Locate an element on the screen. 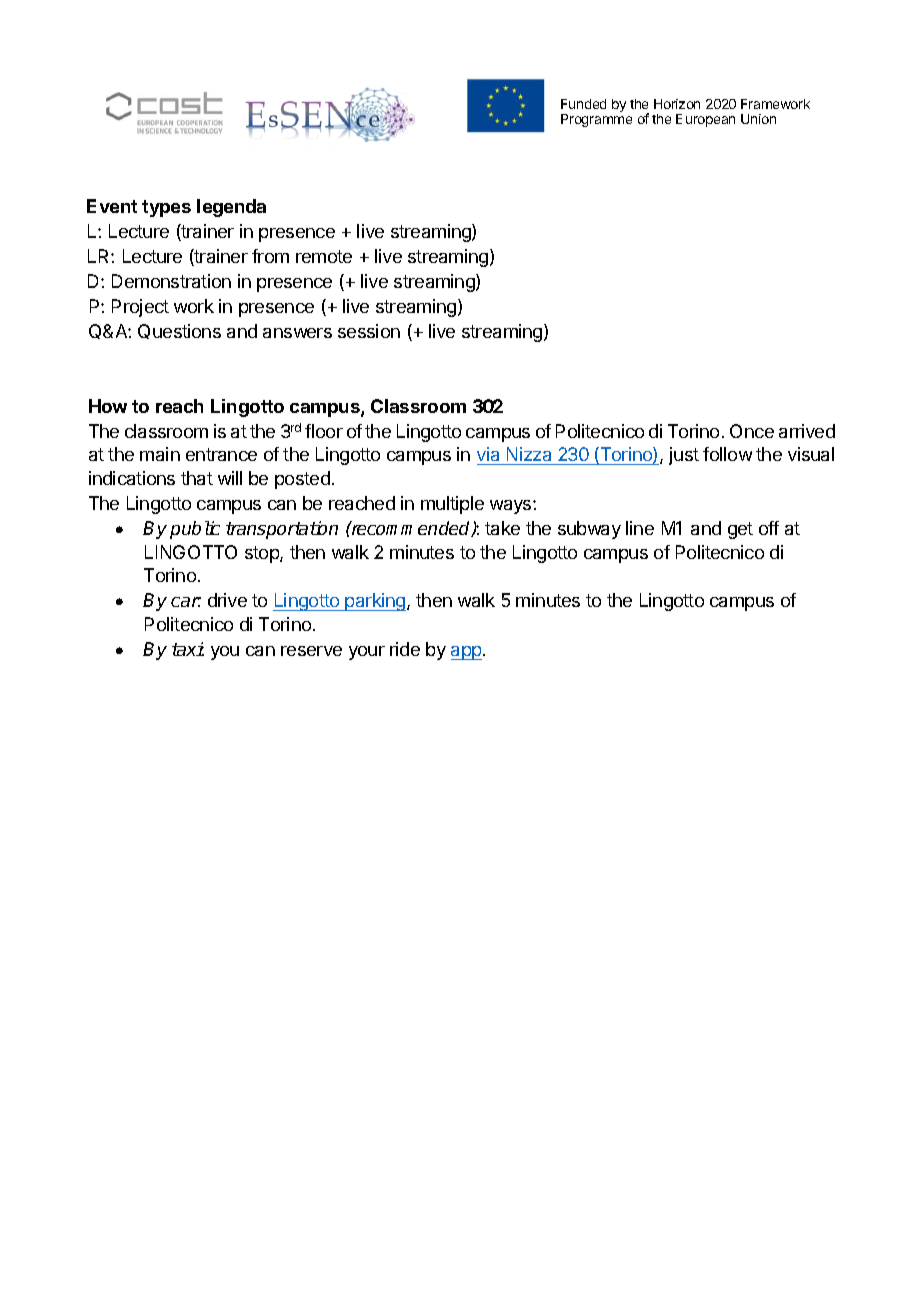 This screenshot has width=924, height=1309. types is located at coordinates (166, 208).
